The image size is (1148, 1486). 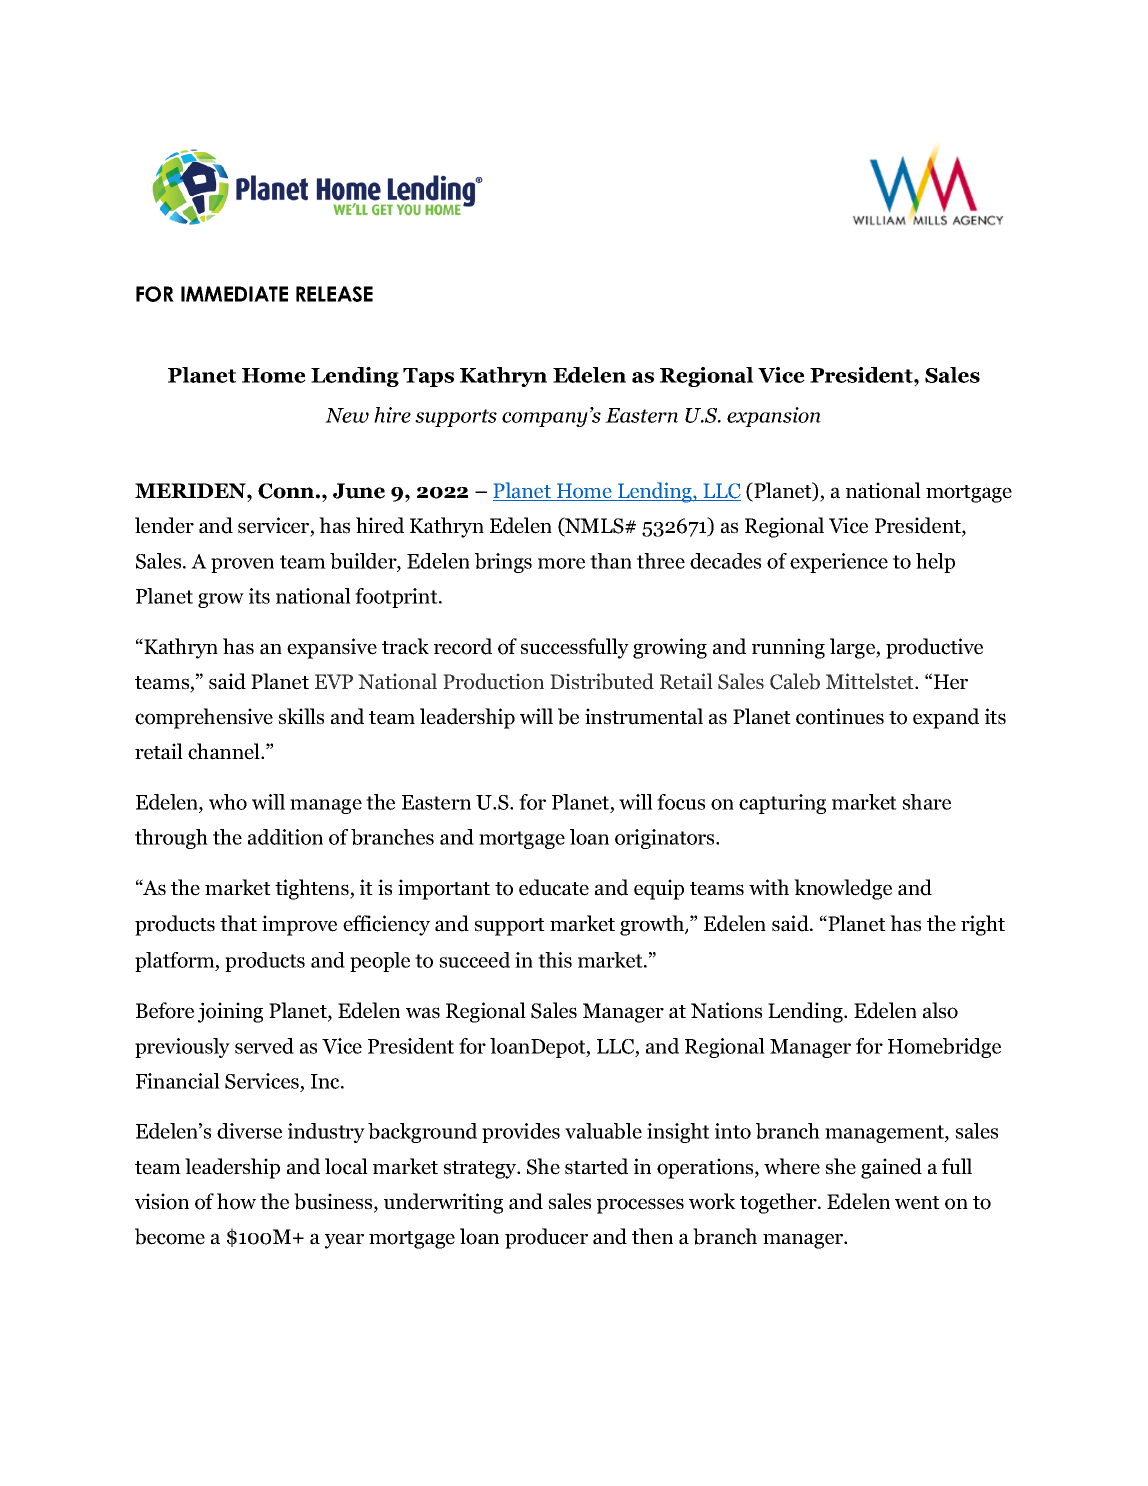 I want to click on instrumental, so click(x=644, y=716).
